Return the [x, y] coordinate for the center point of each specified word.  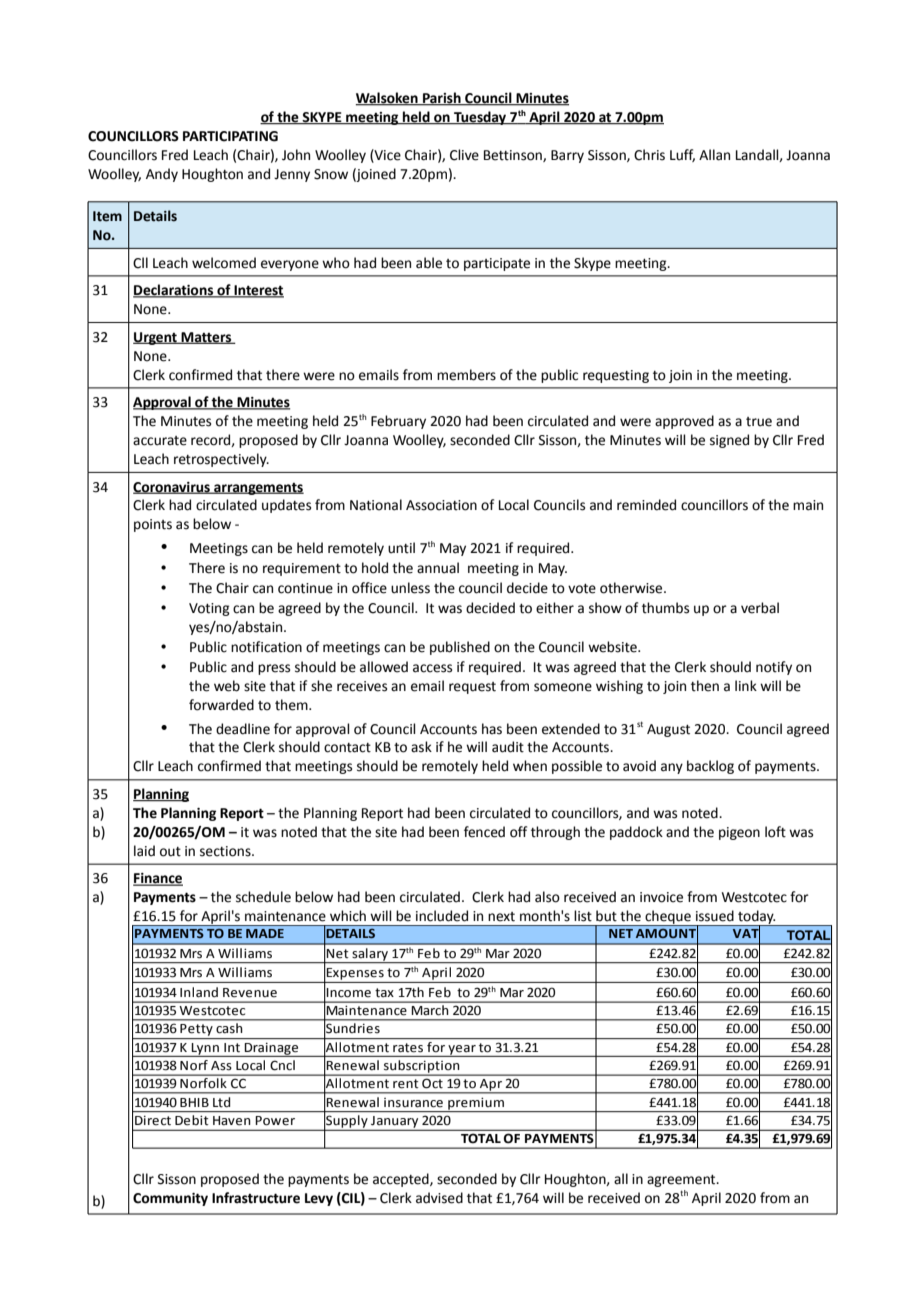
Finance [158, 879]
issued [715, 916]
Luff [682, 155]
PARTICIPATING [230, 136]
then [705, 686]
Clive [464, 155]
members [466, 375]
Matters [206, 338]
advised [439, 1198]
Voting [209, 609]
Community [170, 1199]
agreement [682, 1181]
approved [684, 422]
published [460, 648]
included [442, 916]
